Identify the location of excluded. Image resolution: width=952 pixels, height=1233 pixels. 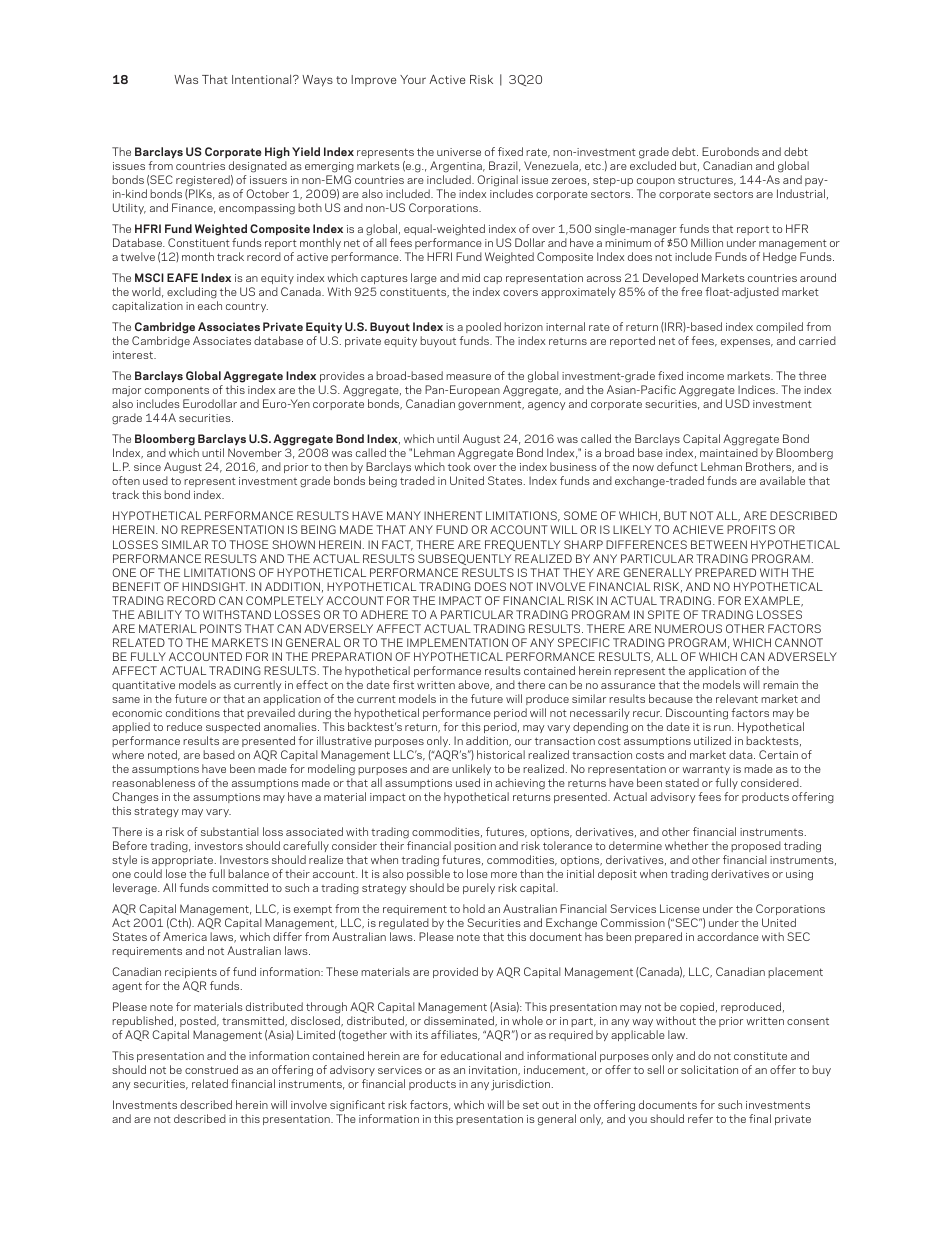
(653, 165).
